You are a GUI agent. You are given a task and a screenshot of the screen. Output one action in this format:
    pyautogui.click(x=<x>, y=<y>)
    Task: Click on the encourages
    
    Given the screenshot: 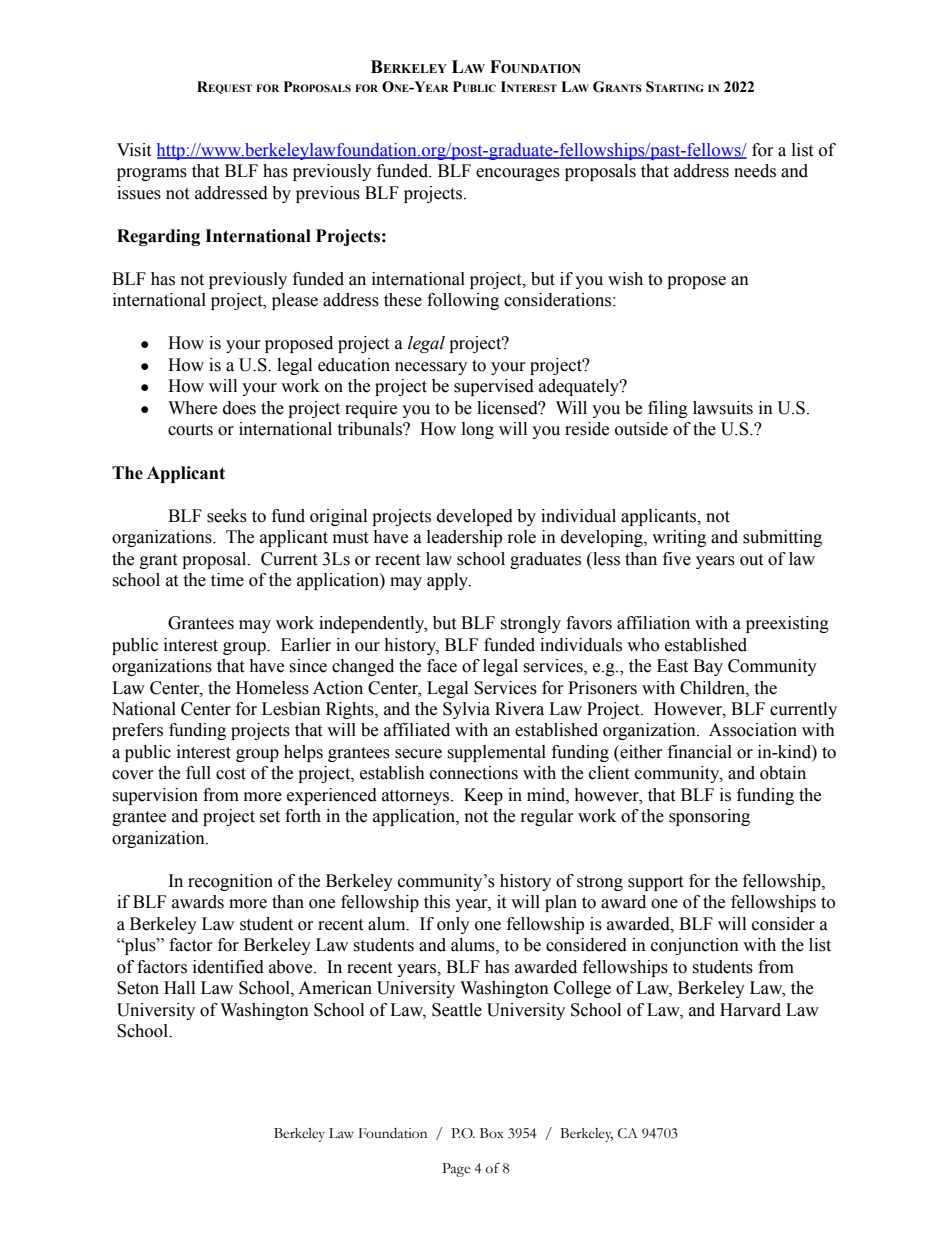 What is the action you would take?
    pyautogui.click(x=518, y=174)
